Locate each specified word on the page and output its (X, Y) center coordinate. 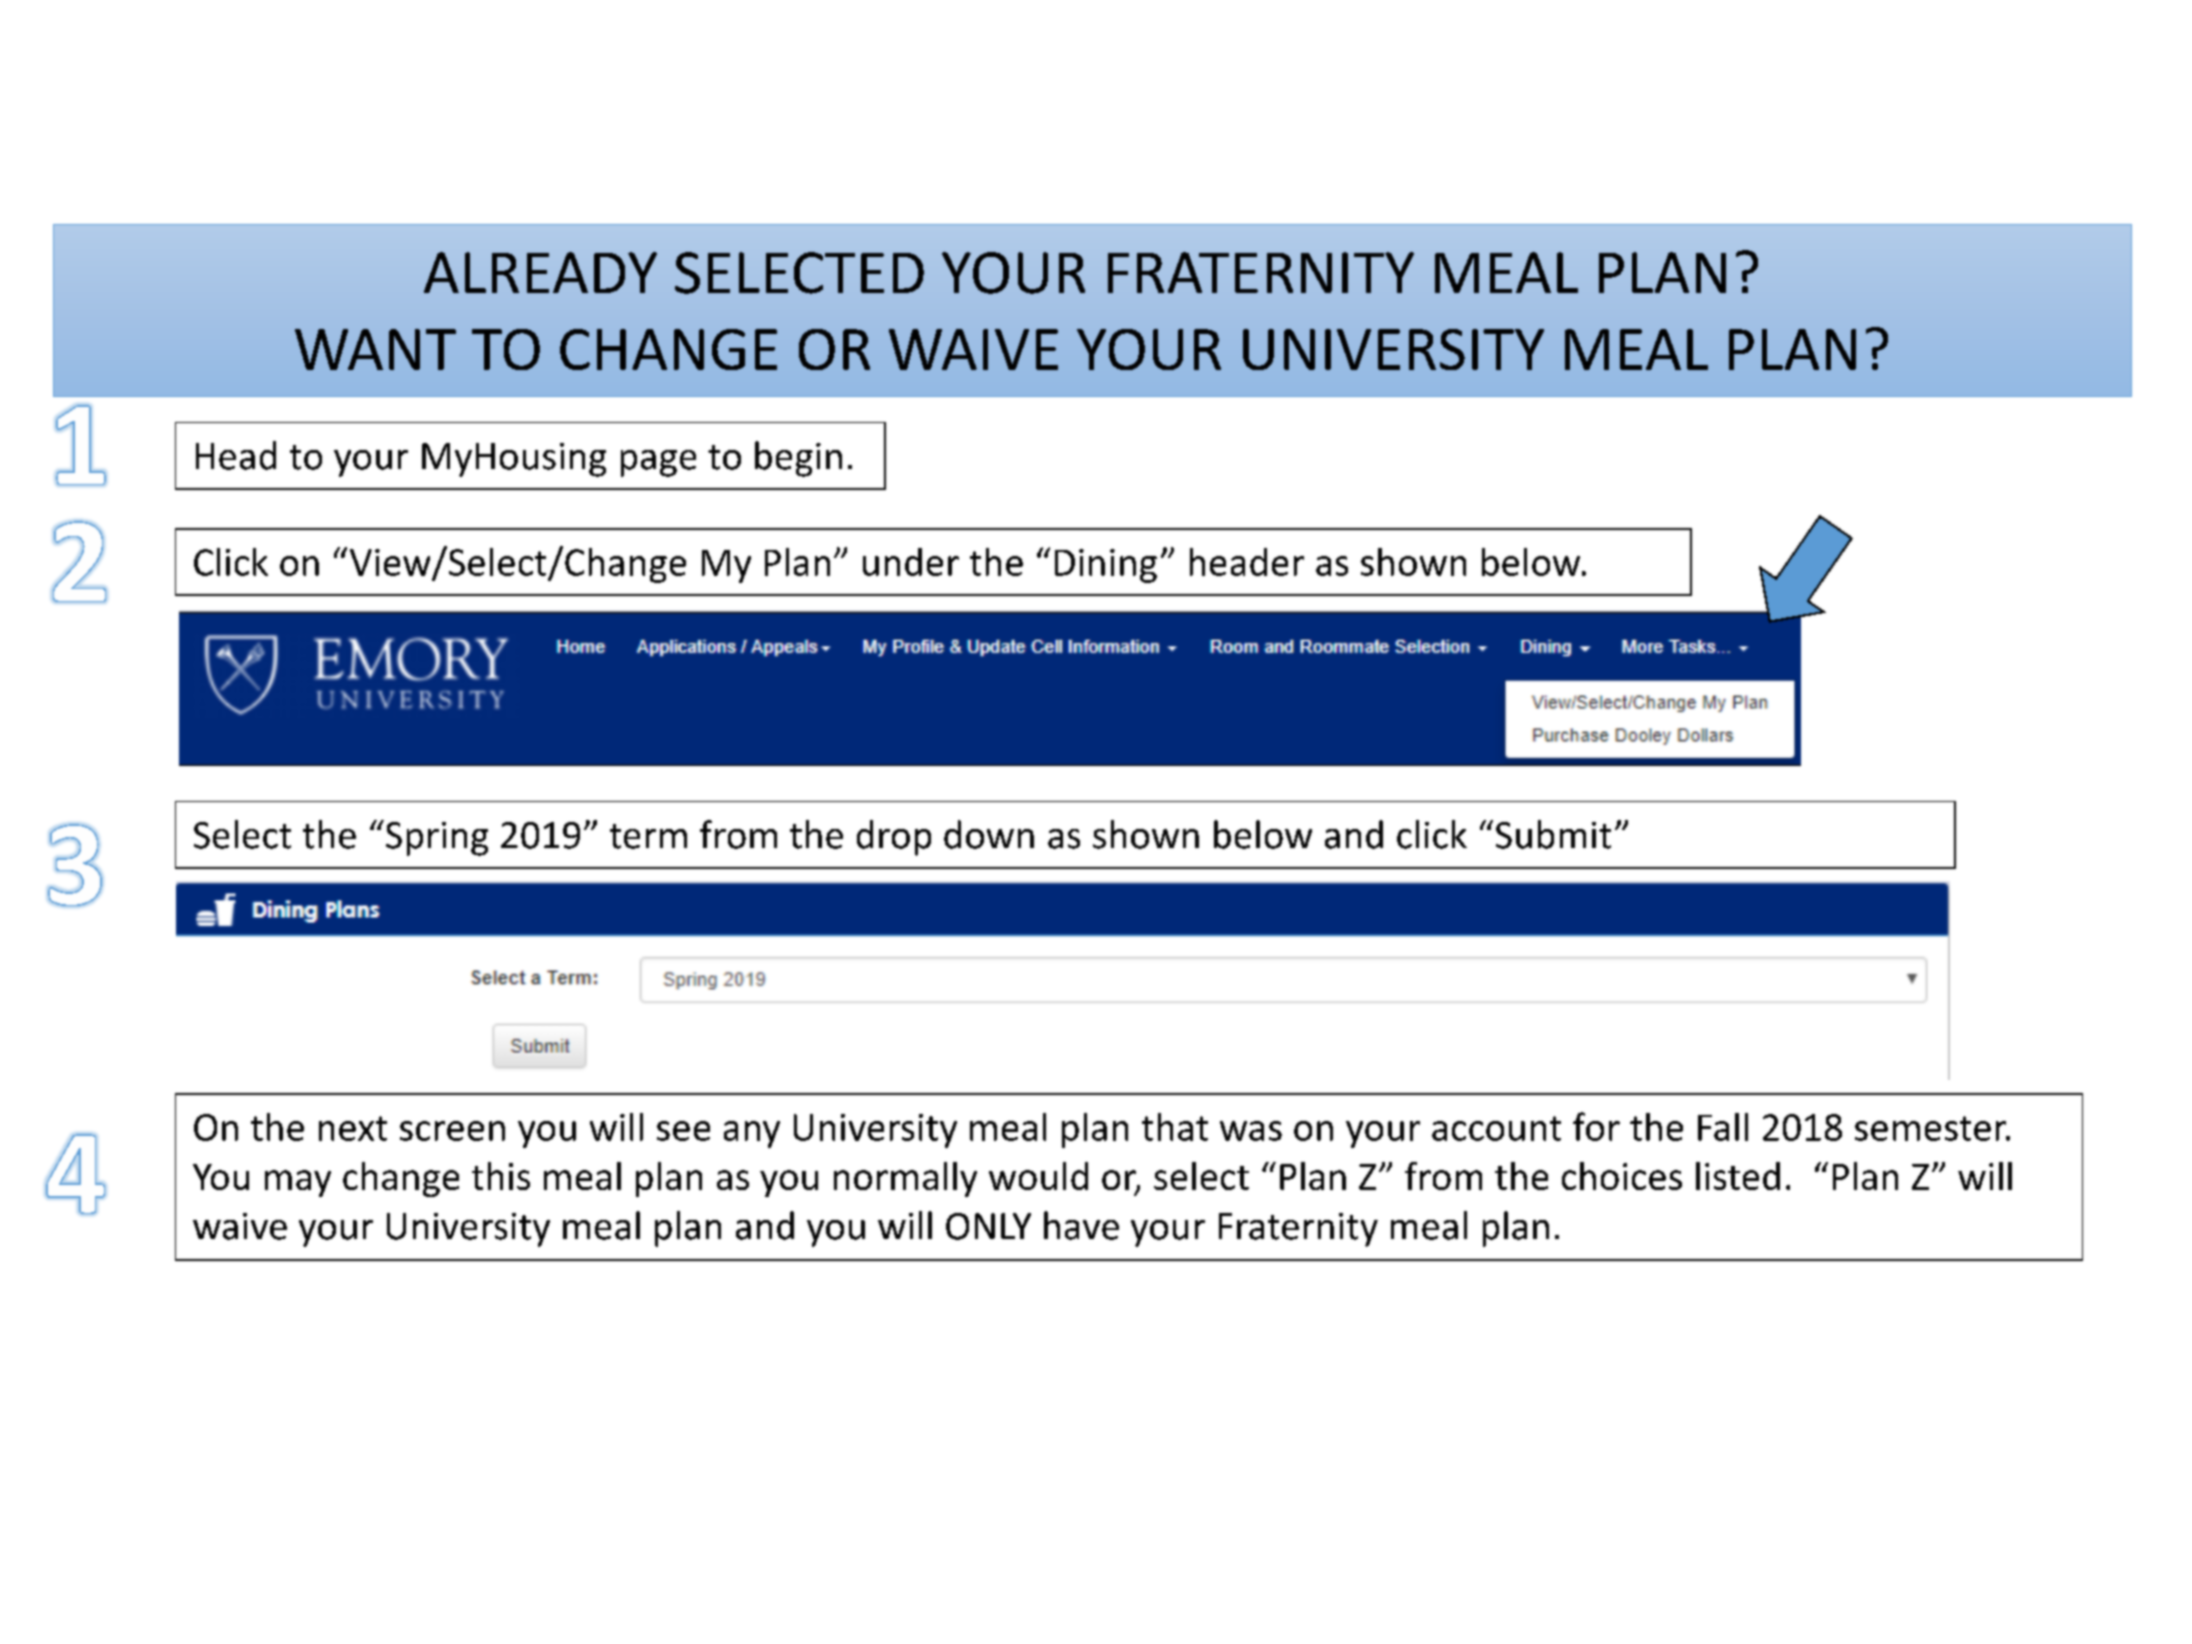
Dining (1106, 566)
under (911, 562)
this (501, 1176)
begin (798, 459)
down (989, 834)
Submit (1553, 834)
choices (1622, 1176)
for (1596, 1126)
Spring (437, 839)
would (1038, 1176)
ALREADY (540, 272)
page (658, 463)
